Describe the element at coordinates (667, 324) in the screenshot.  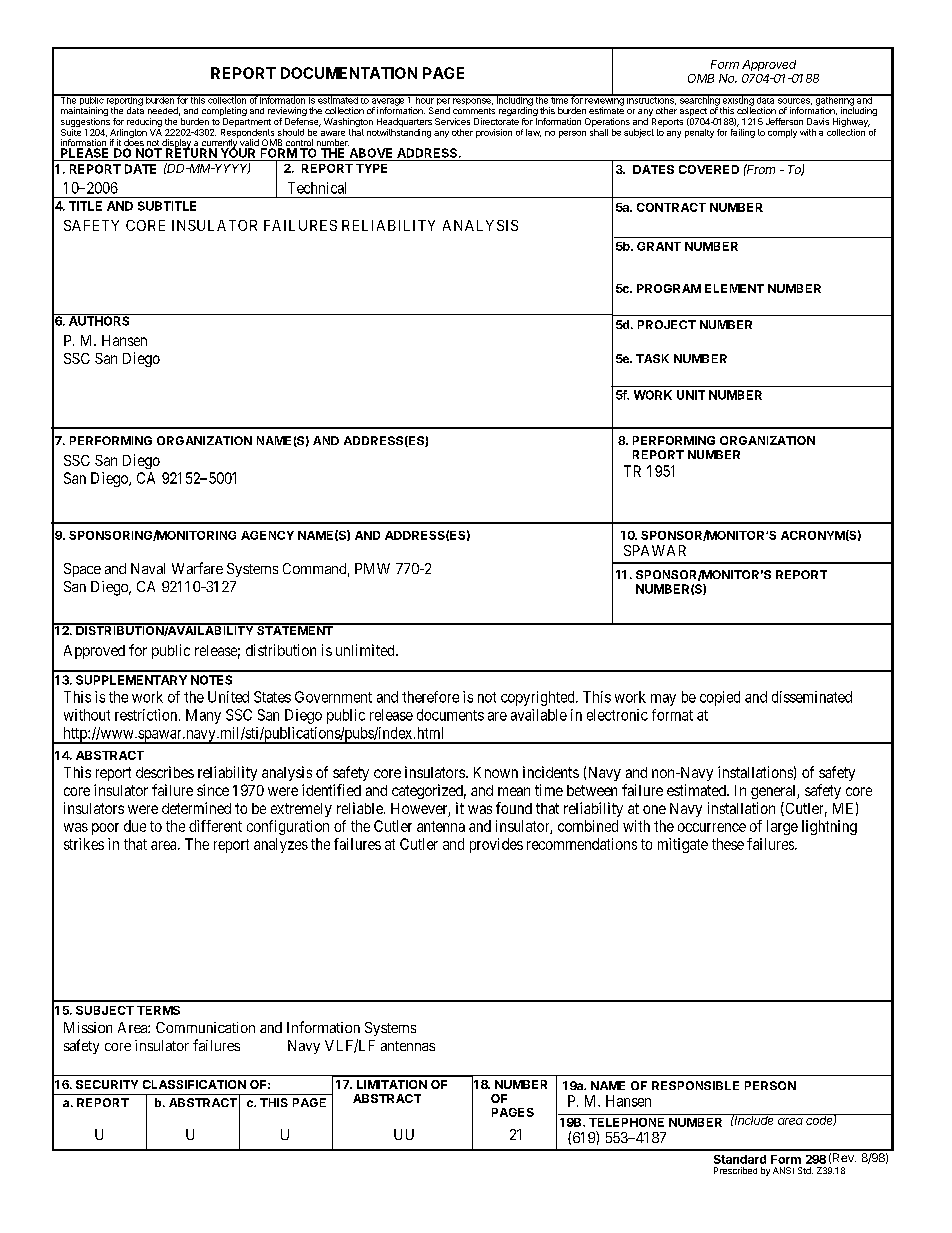
I see `PROJECT` at that location.
